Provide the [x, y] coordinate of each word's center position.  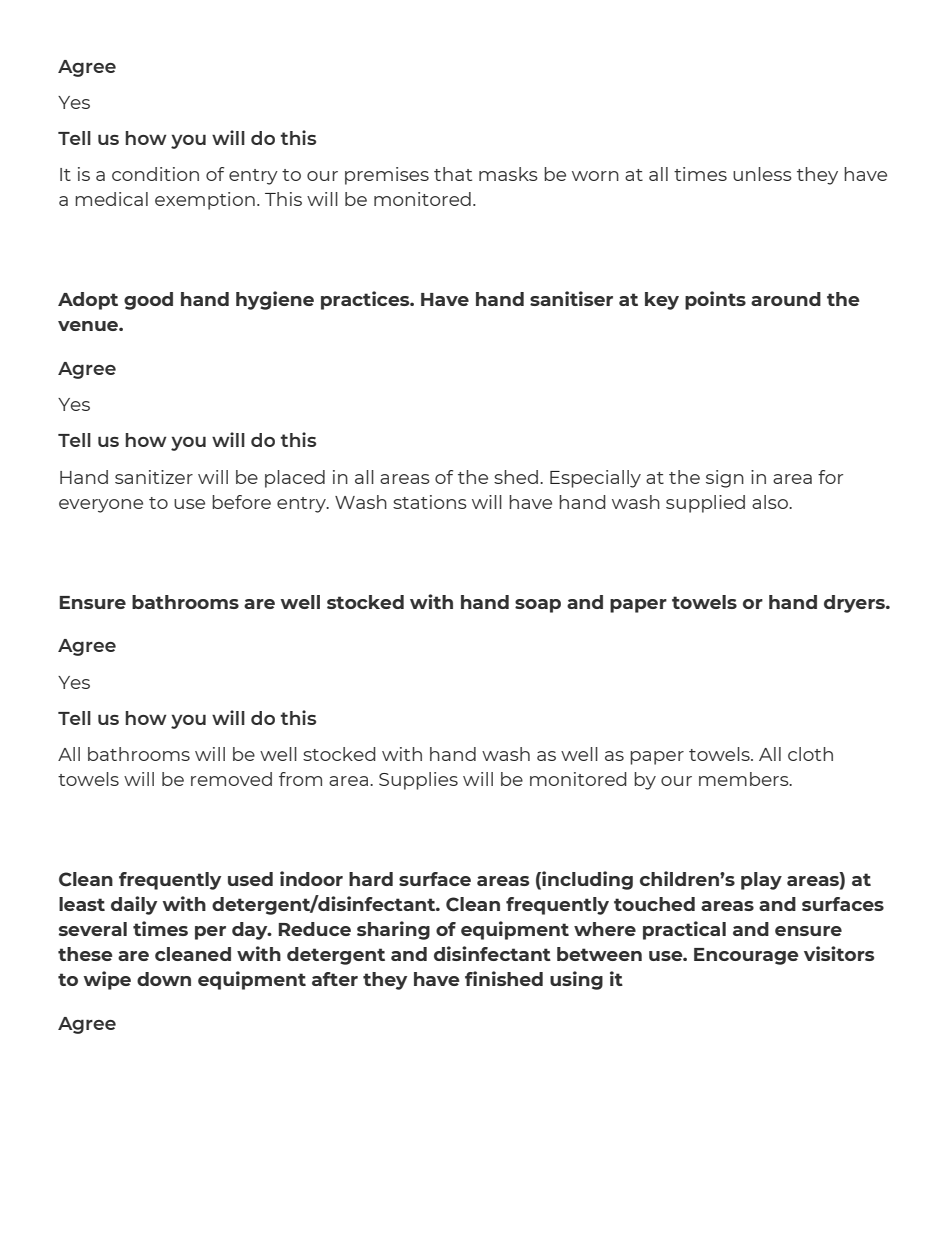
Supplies [418, 781]
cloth [810, 754]
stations [430, 502]
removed [231, 779]
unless [762, 174]
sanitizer [154, 477]
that [453, 174]
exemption [205, 201]
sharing [393, 930]
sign [725, 479]
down [164, 979]
